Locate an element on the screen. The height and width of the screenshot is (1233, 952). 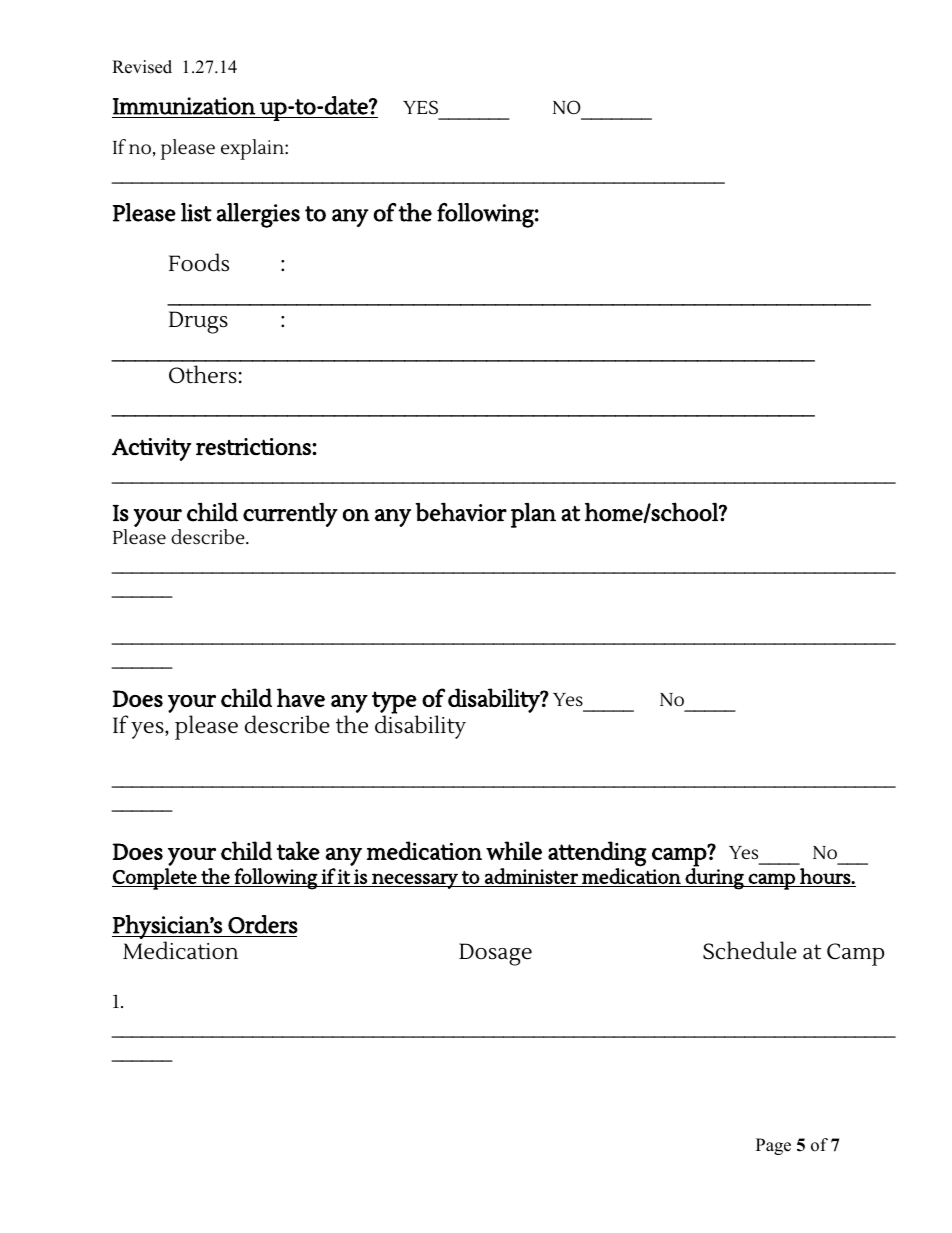
take is located at coordinates (298, 850).
